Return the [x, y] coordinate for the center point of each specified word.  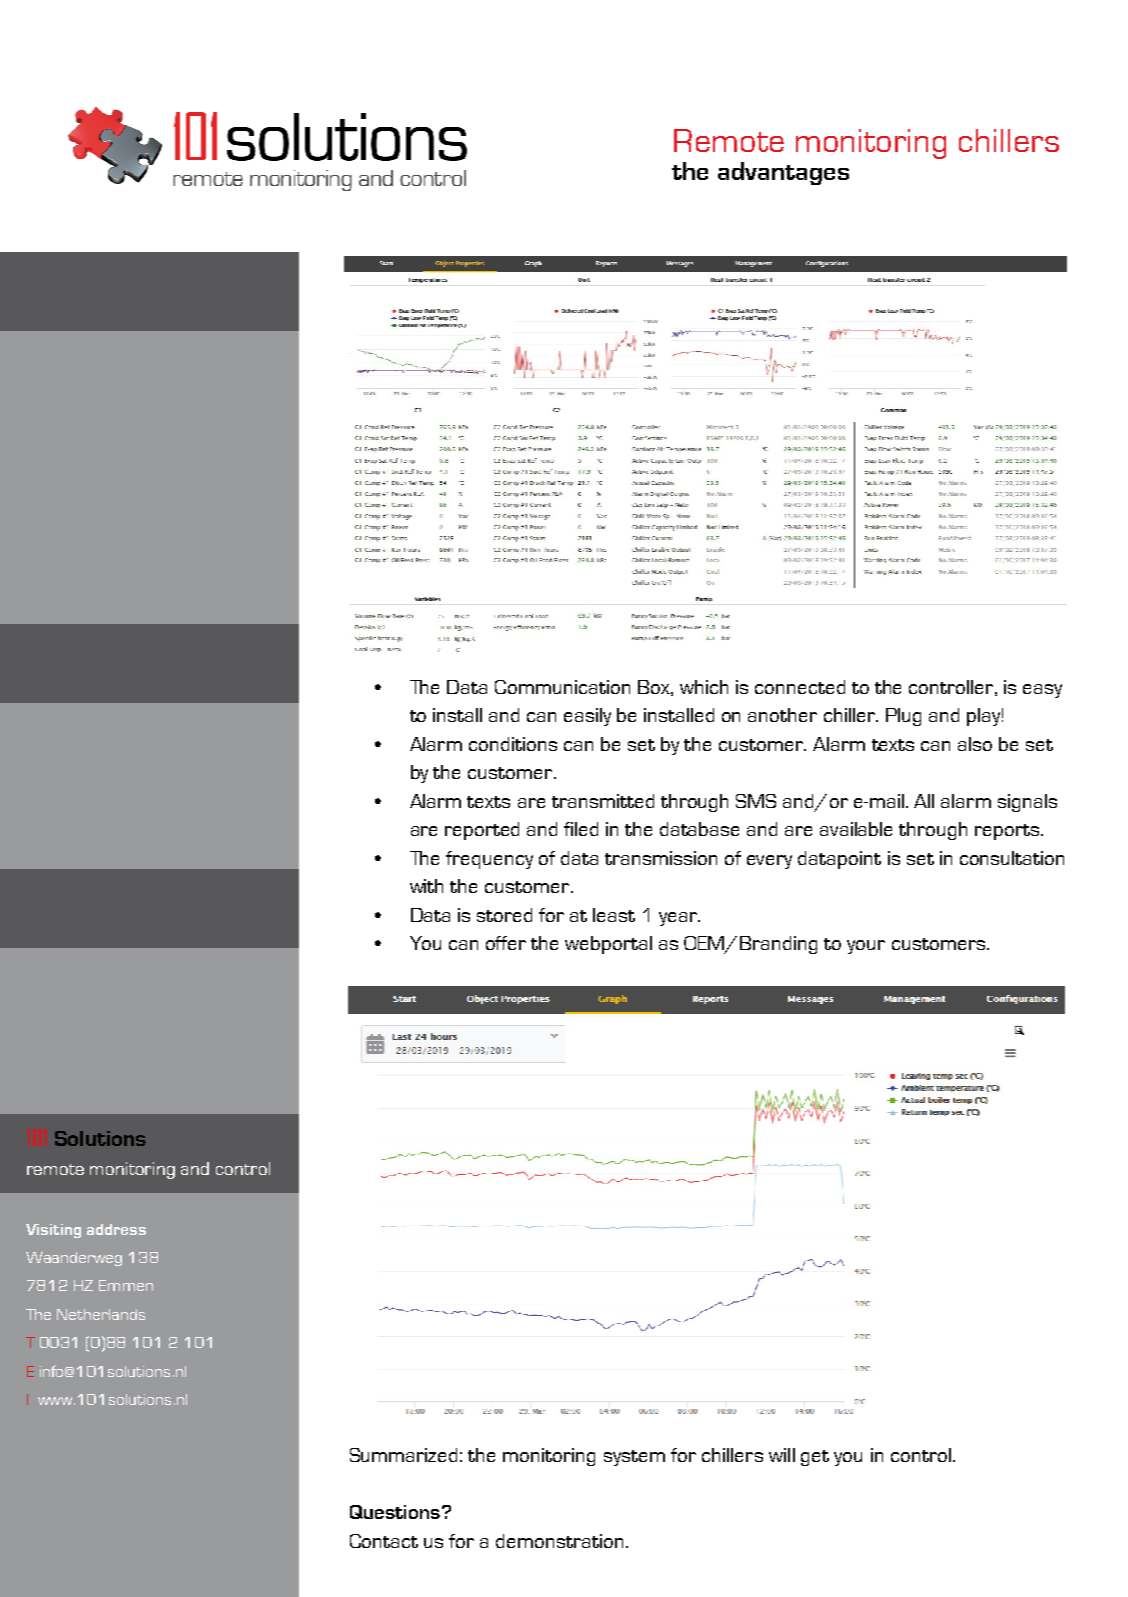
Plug [903, 717]
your [866, 947]
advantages [783, 173]
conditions [513, 744]
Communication [562, 687]
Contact [384, 1541]
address [116, 1229]
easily [587, 717]
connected [800, 687]
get [815, 1458]
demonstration [559, 1541]
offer [506, 943]
